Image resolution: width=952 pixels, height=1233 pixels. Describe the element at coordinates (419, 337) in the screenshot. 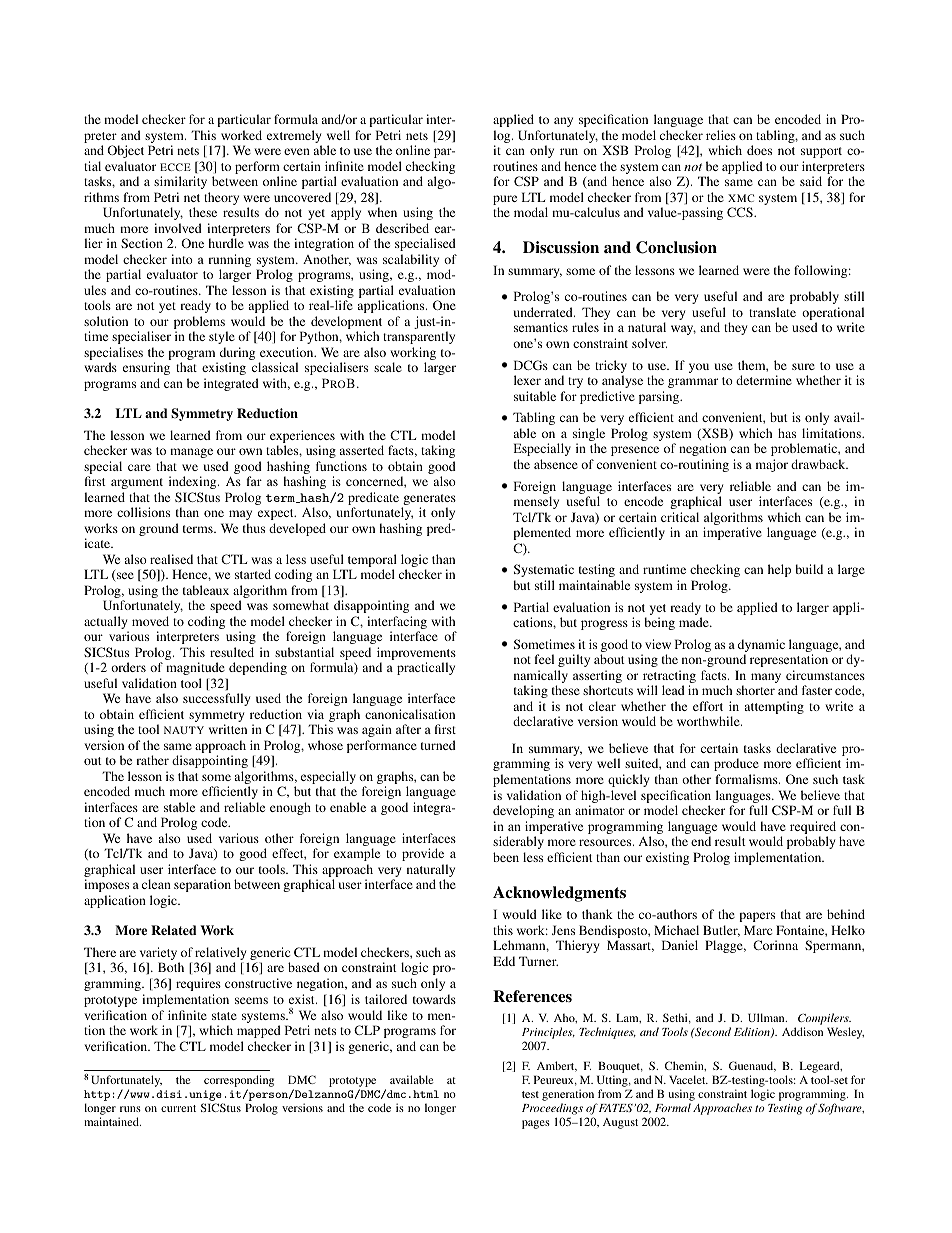

I see `transparently` at that location.
